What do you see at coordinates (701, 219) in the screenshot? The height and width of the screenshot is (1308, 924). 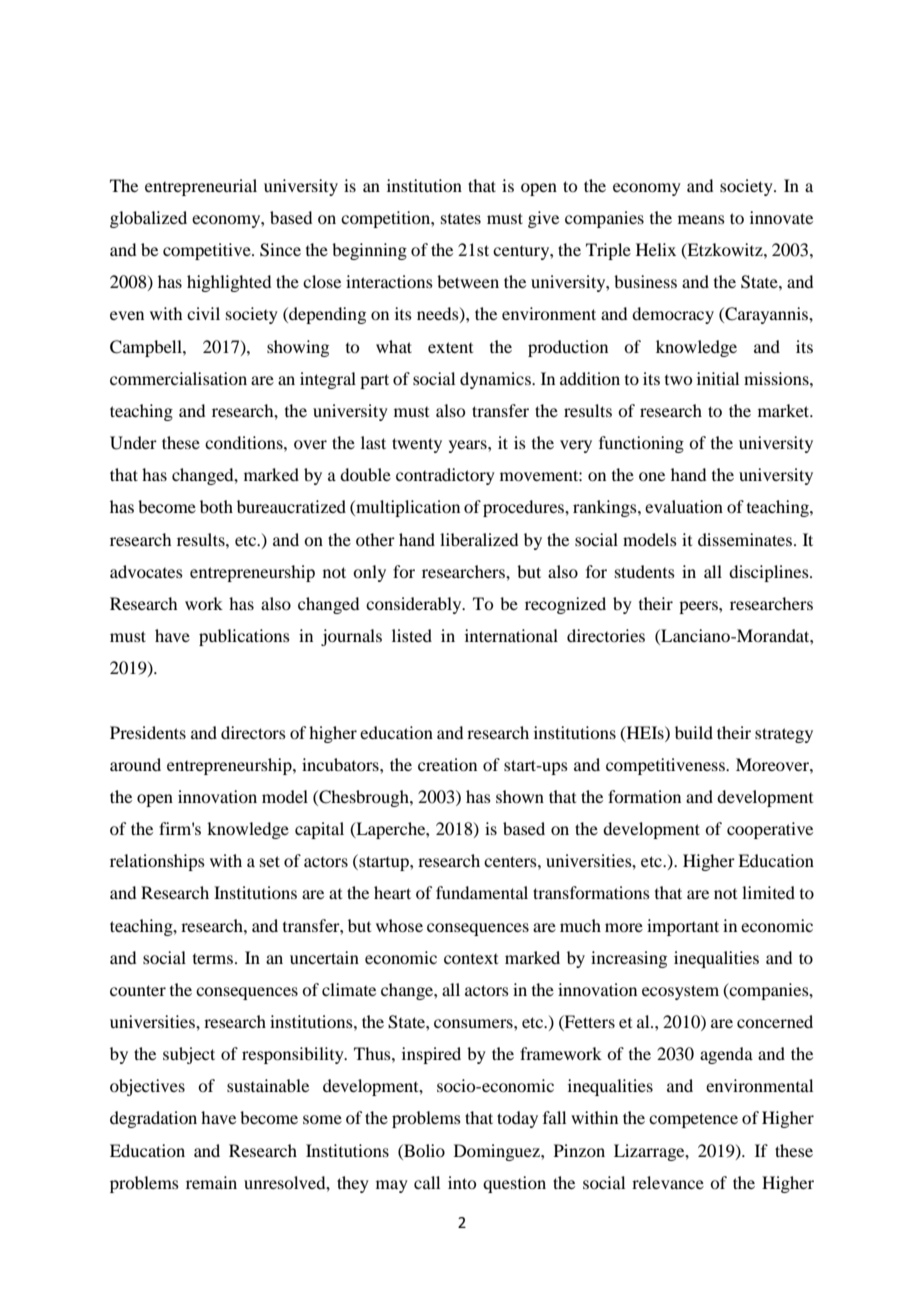 I see `means` at bounding box center [701, 219].
